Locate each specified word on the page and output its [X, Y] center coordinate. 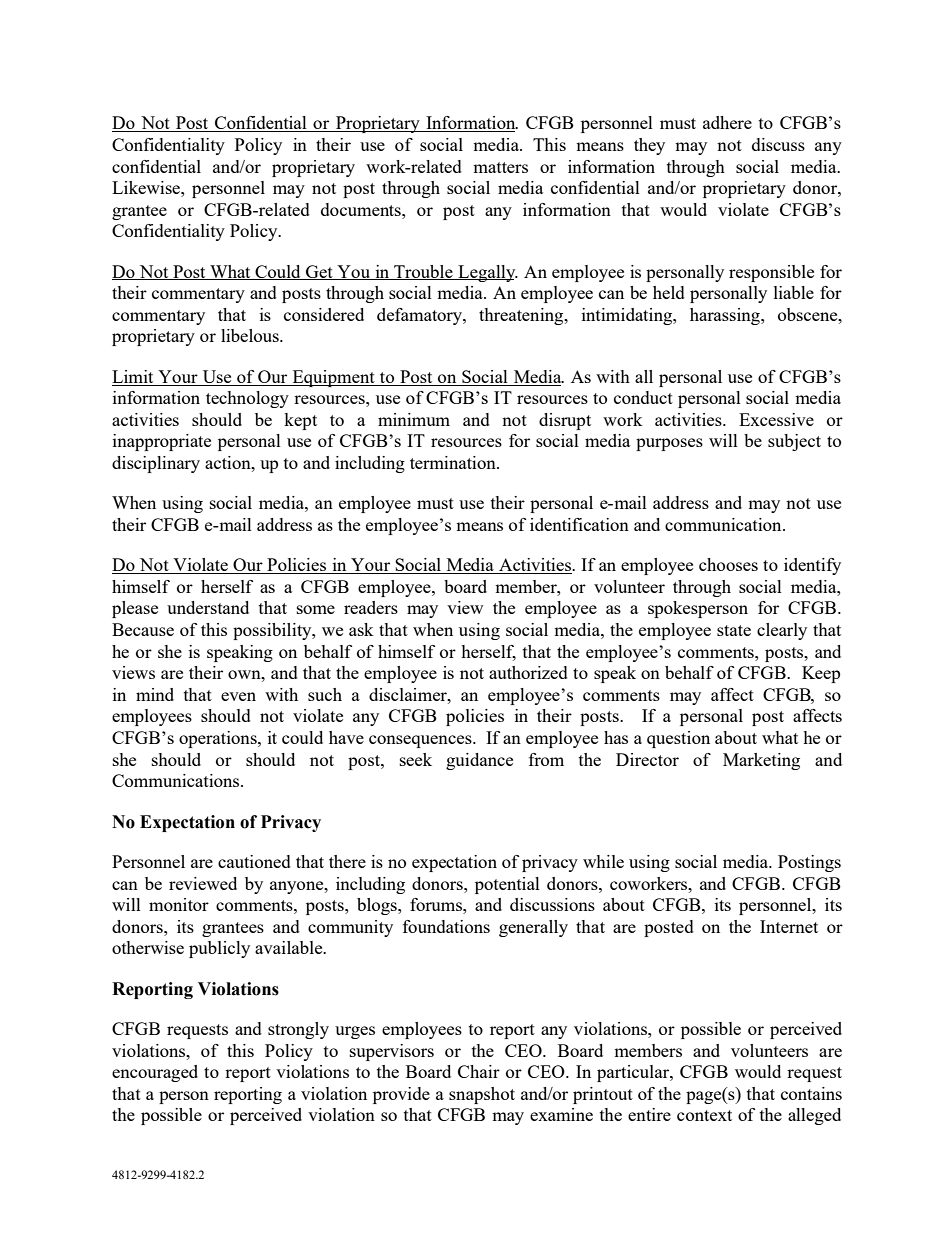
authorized [528, 672]
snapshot [482, 1095]
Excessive [776, 419]
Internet [789, 926]
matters [500, 167]
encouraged [155, 1073]
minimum [414, 419]
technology [247, 399]
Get [319, 272]
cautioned [254, 861]
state [734, 630]
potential [507, 885]
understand [208, 607]
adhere [727, 122]
